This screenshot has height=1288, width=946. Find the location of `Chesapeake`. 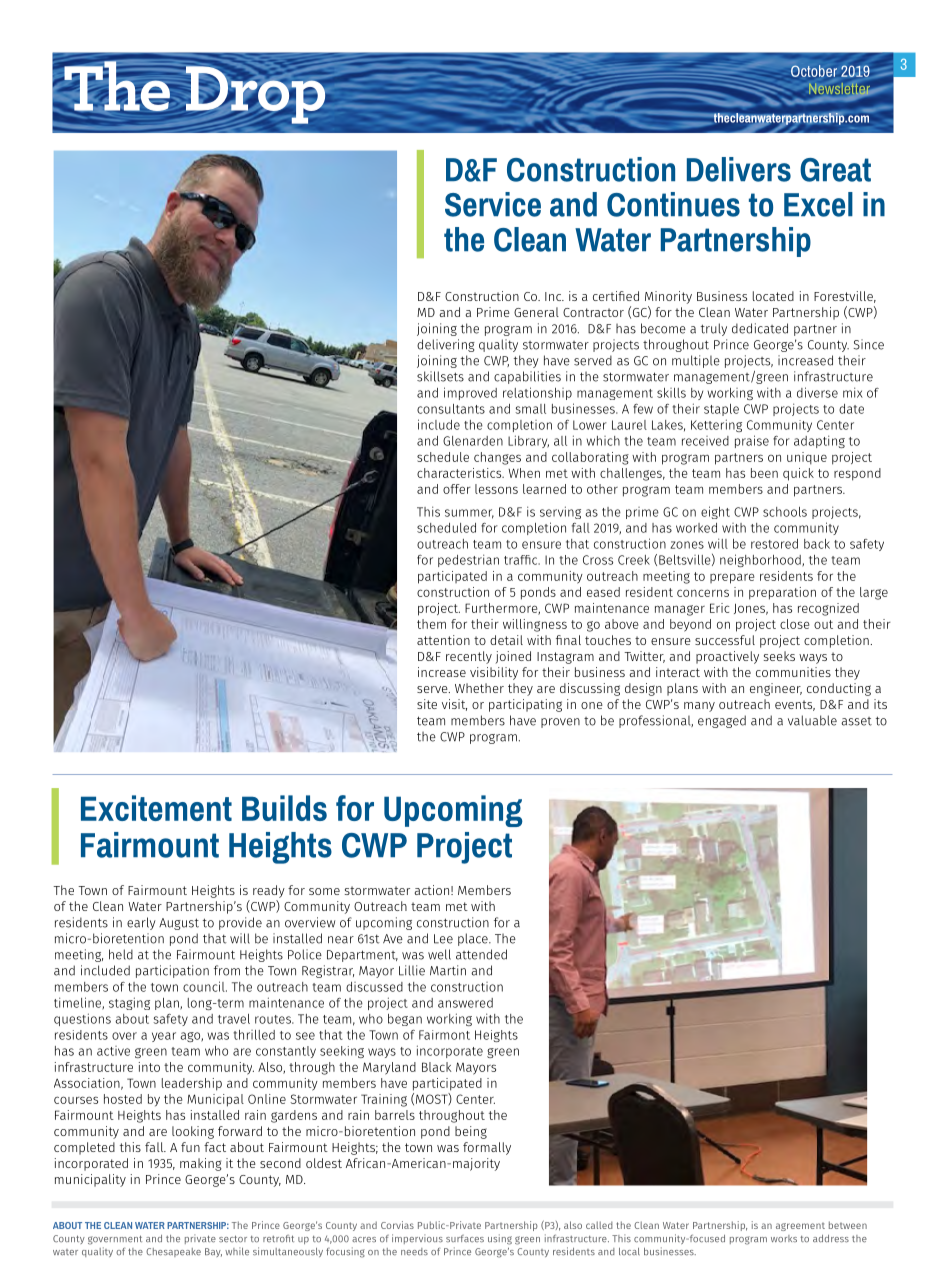

Chesapeake is located at coordinates (173, 1252).
